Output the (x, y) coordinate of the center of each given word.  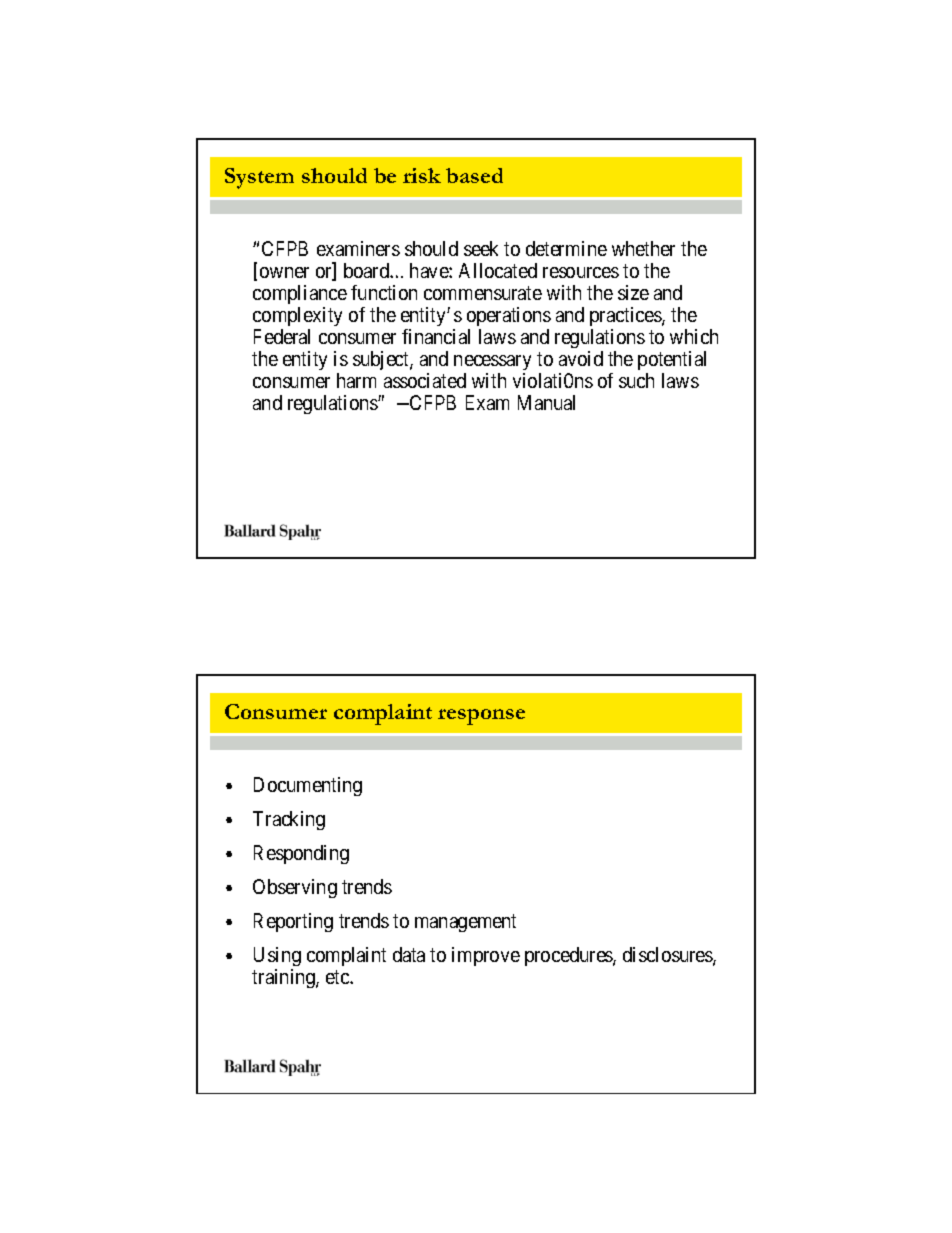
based (474, 175)
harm (356, 380)
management (465, 923)
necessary (492, 362)
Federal (282, 336)
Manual (546, 402)
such (636, 380)
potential (672, 360)
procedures (569, 956)
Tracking (289, 820)
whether (643, 248)
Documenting (308, 786)
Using (277, 958)
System (259, 178)
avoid (581, 358)
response (481, 717)
